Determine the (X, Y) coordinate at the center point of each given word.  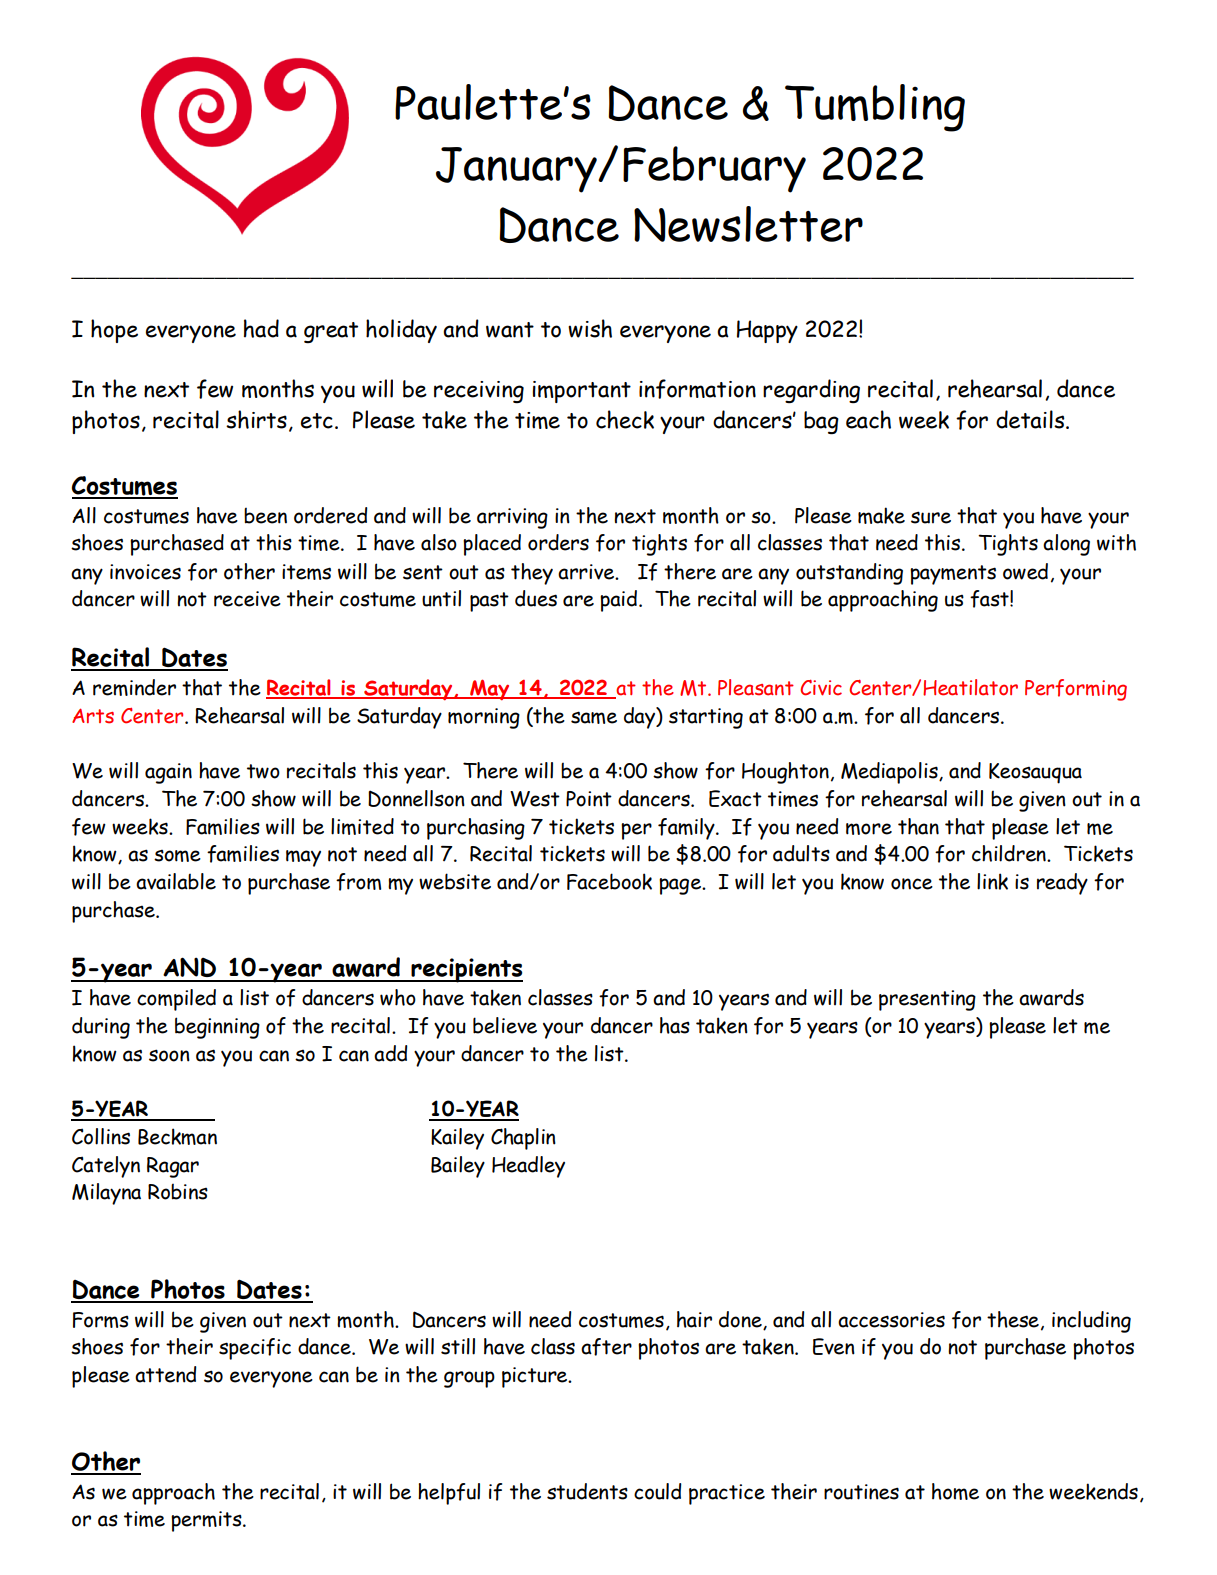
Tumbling (875, 108)
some (177, 856)
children (1010, 853)
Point (589, 799)
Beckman (177, 1136)
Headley (528, 1167)
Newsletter (748, 224)
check (625, 419)
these (1013, 1319)
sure (931, 517)
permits (207, 1521)
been (265, 516)
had (261, 328)
